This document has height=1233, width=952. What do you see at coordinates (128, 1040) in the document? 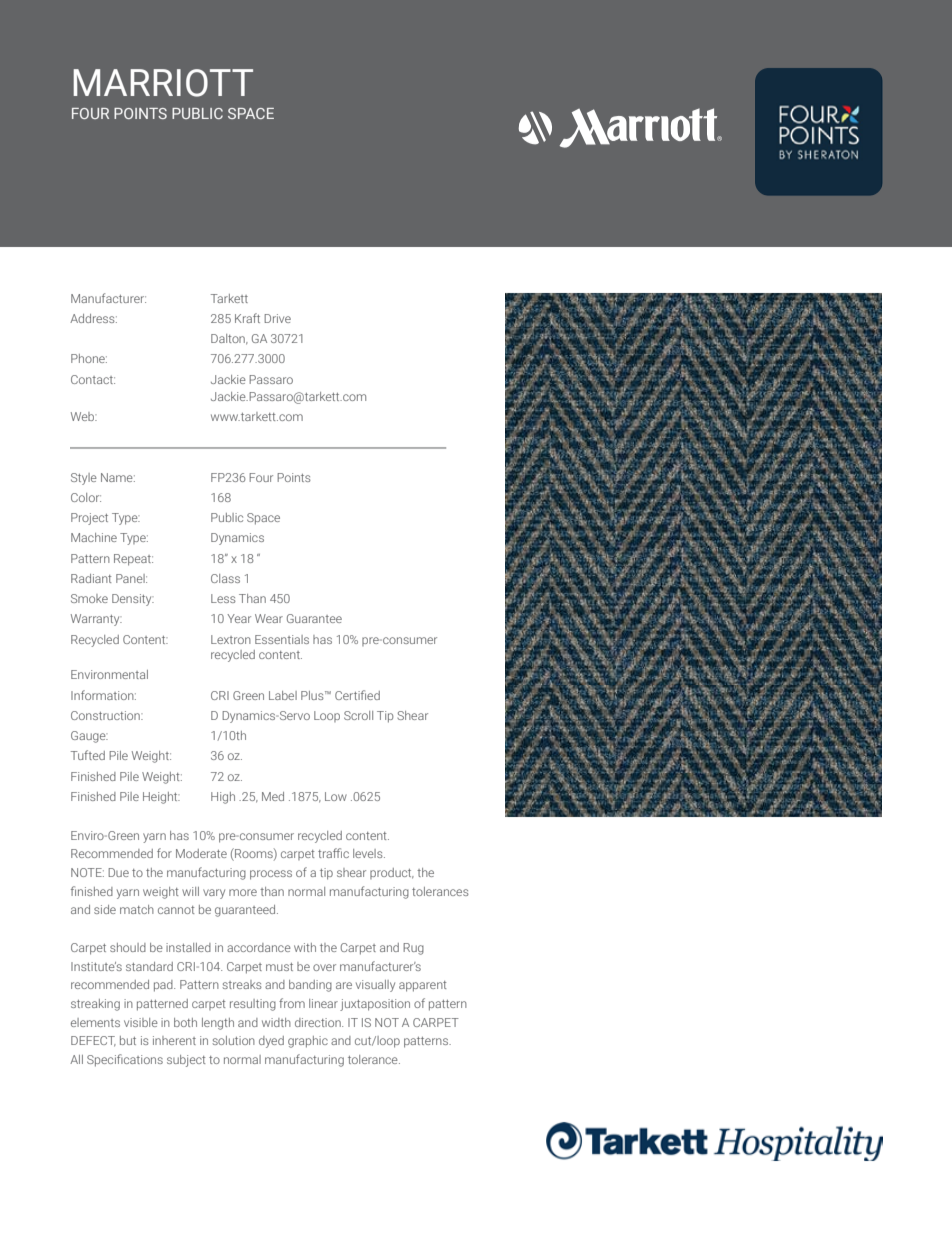
I see `but` at bounding box center [128, 1040].
